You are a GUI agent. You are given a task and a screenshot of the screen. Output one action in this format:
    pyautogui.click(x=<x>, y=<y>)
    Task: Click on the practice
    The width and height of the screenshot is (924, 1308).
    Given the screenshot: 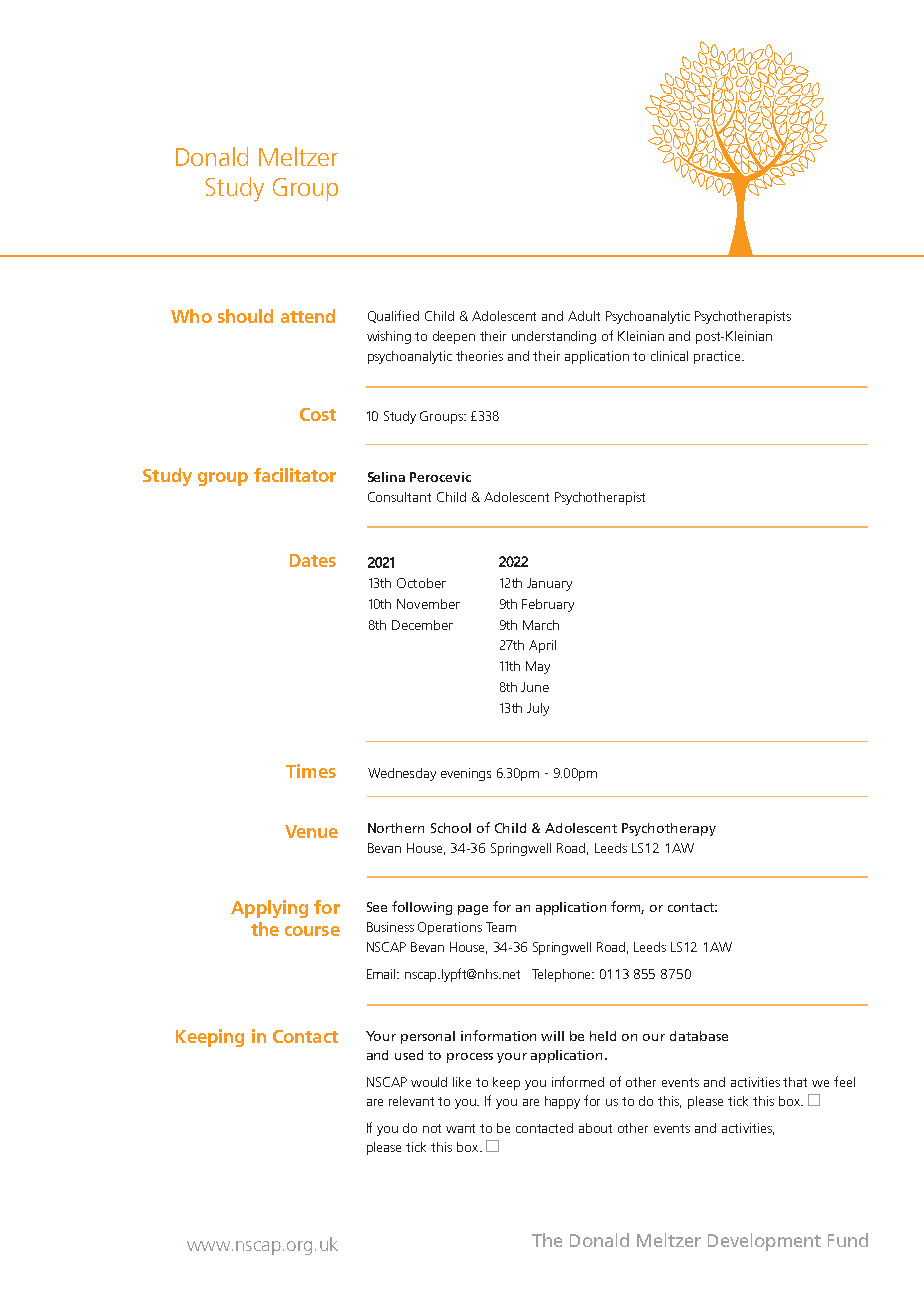 What is the action you would take?
    pyautogui.click(x=718, y=357)
